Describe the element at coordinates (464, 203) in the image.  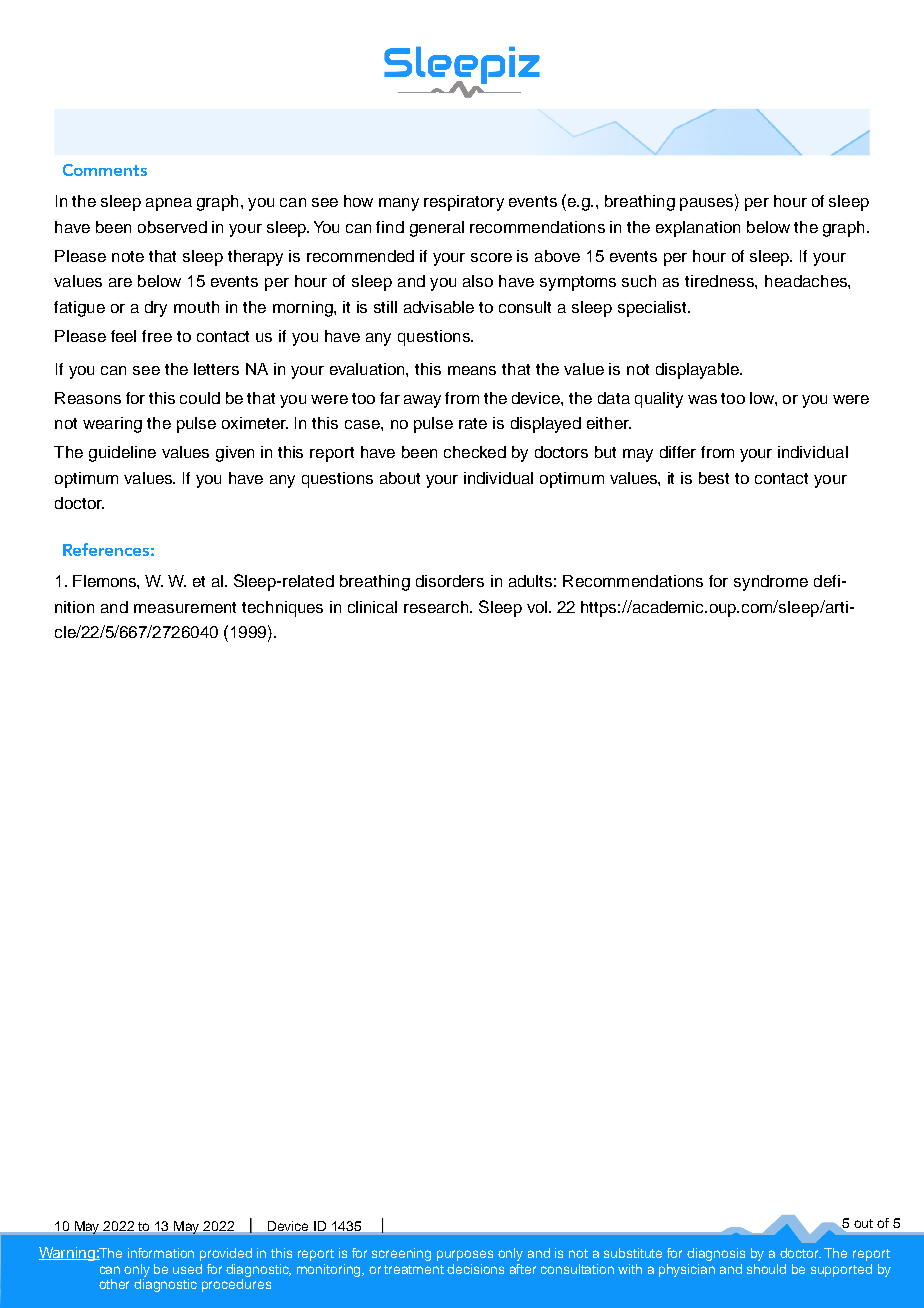
I see `respiratory` at that location.
